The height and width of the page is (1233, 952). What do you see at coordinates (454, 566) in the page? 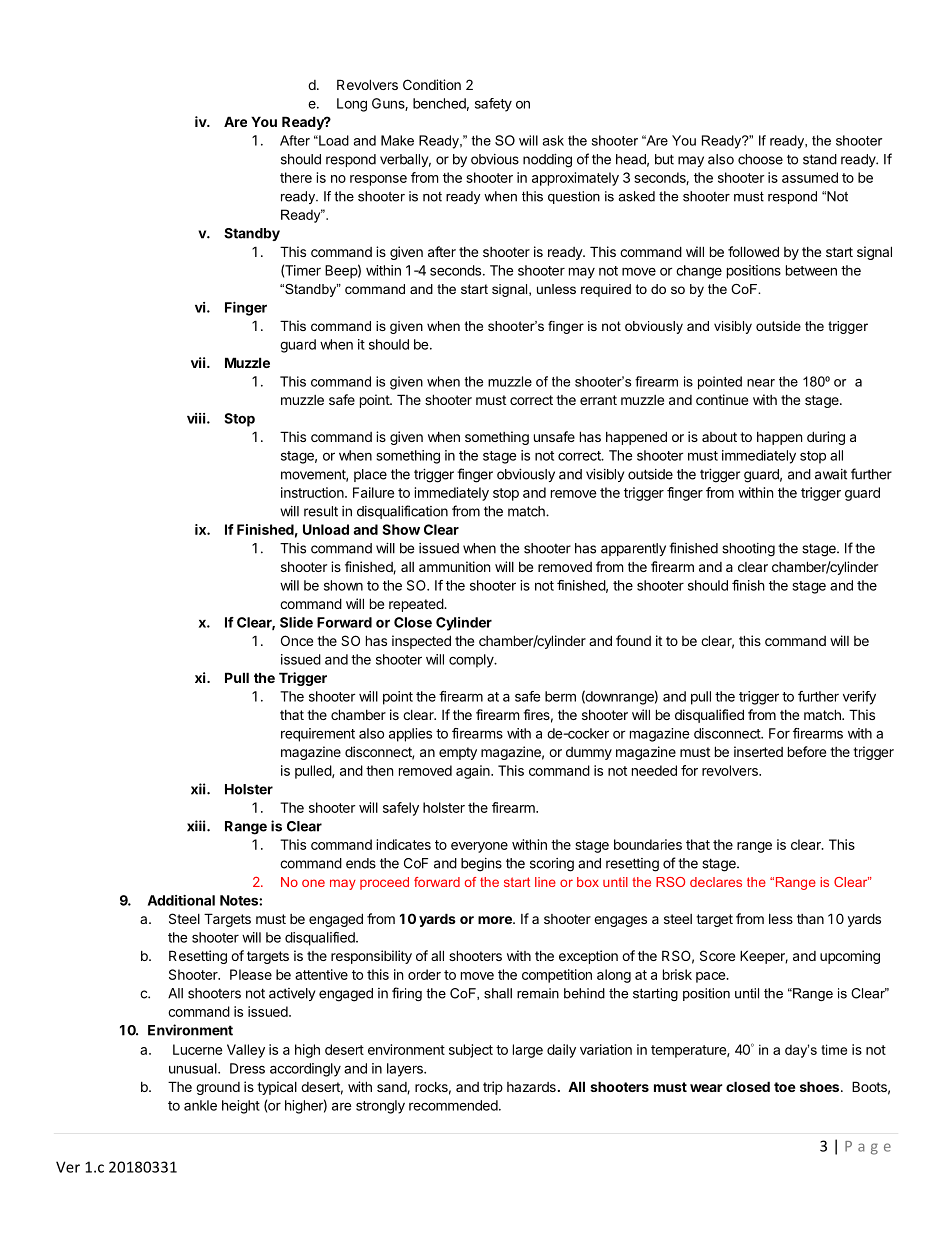
I see `ammunition` at bounding box center [454, 566].
